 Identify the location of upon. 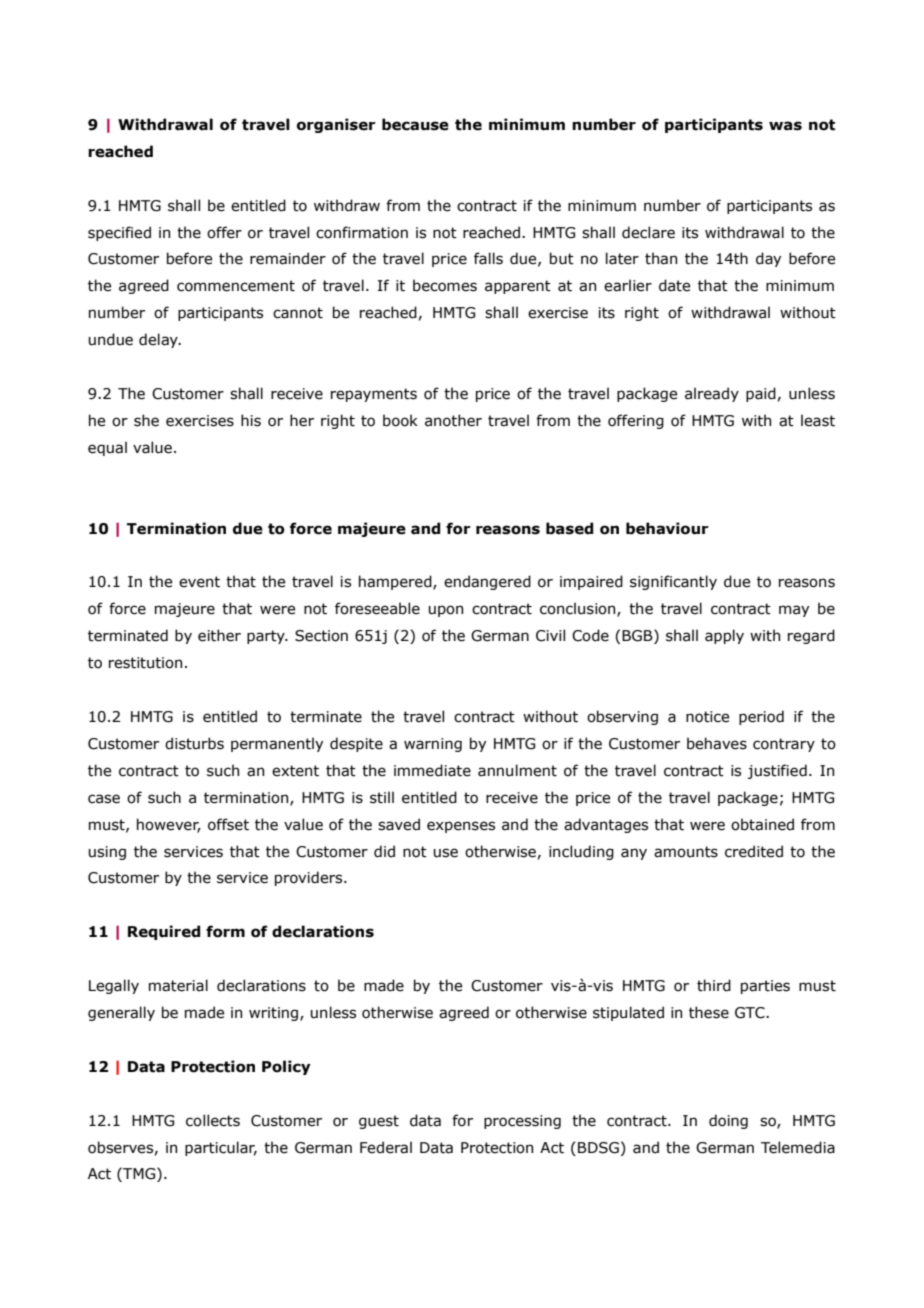
(445, 611).
